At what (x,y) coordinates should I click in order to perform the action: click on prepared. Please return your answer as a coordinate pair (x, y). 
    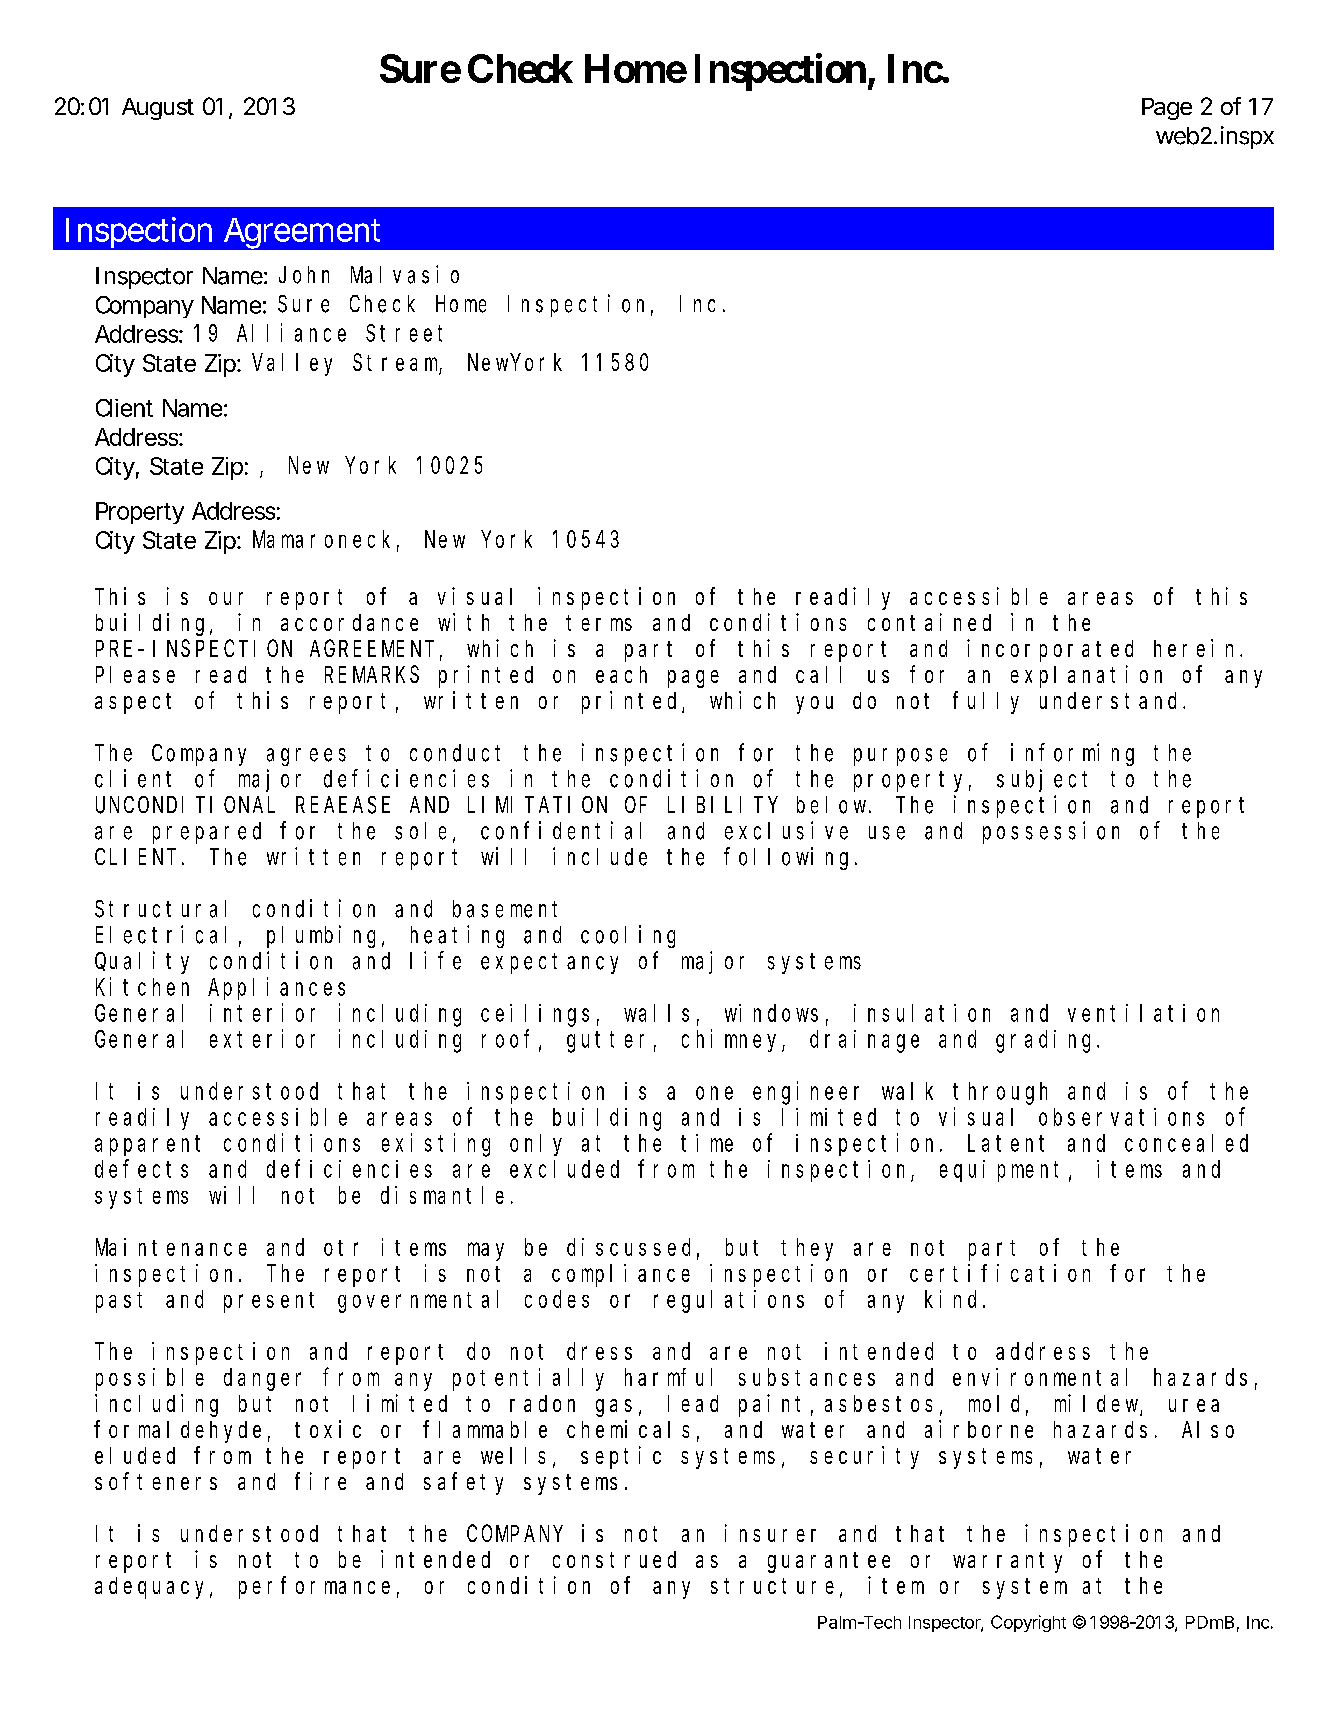
    Looking at the image, I should click on (207, 833).
